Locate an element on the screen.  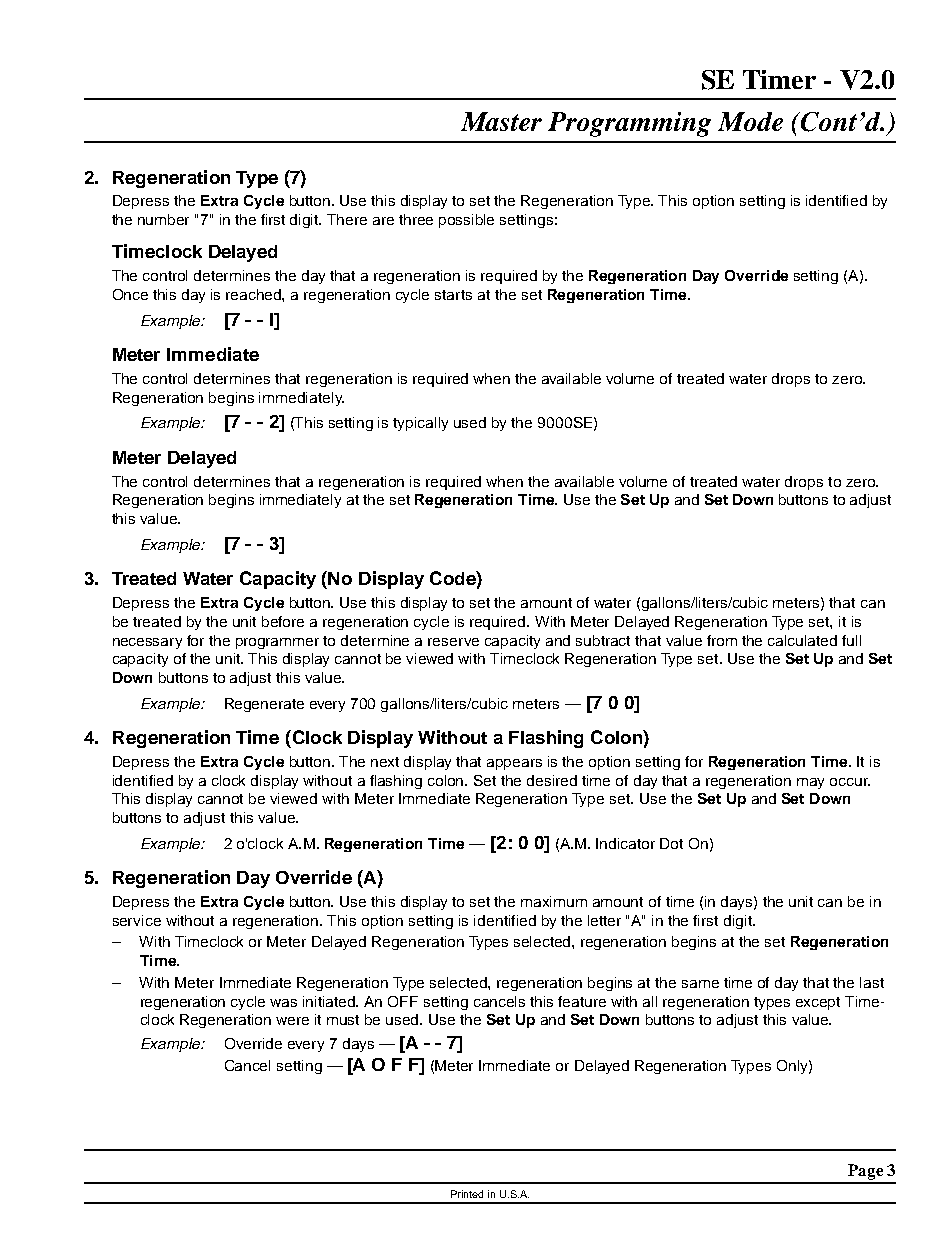
Master is located at coordinates (501, 121).
